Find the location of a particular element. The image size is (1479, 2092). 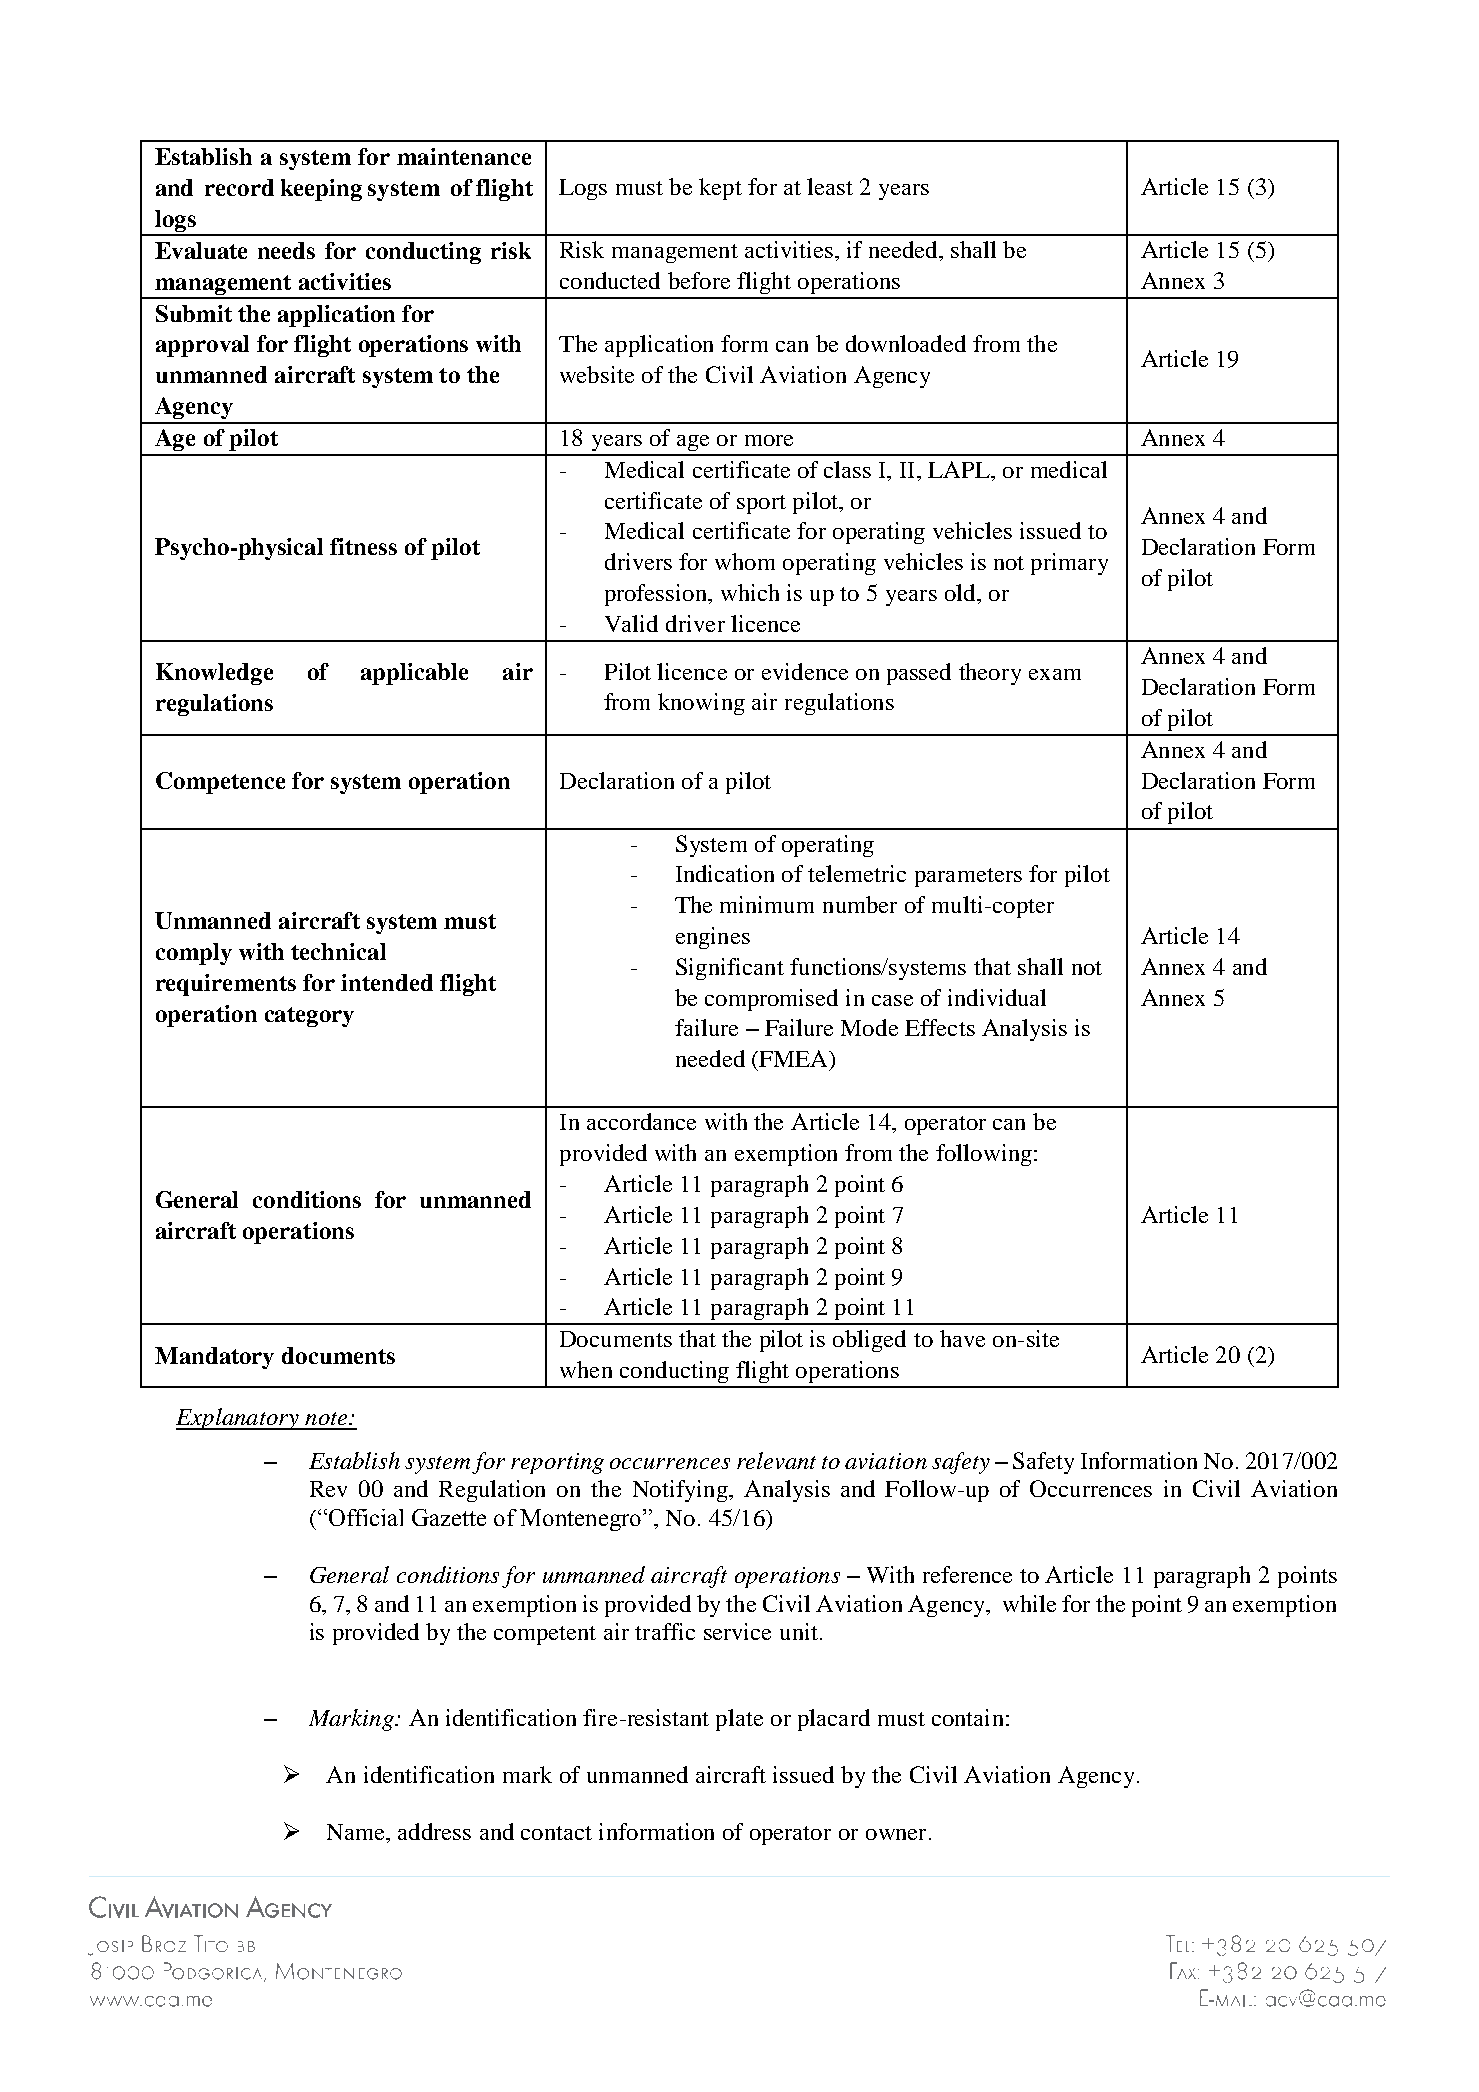

contain is located at coordinates (967, 1717).
